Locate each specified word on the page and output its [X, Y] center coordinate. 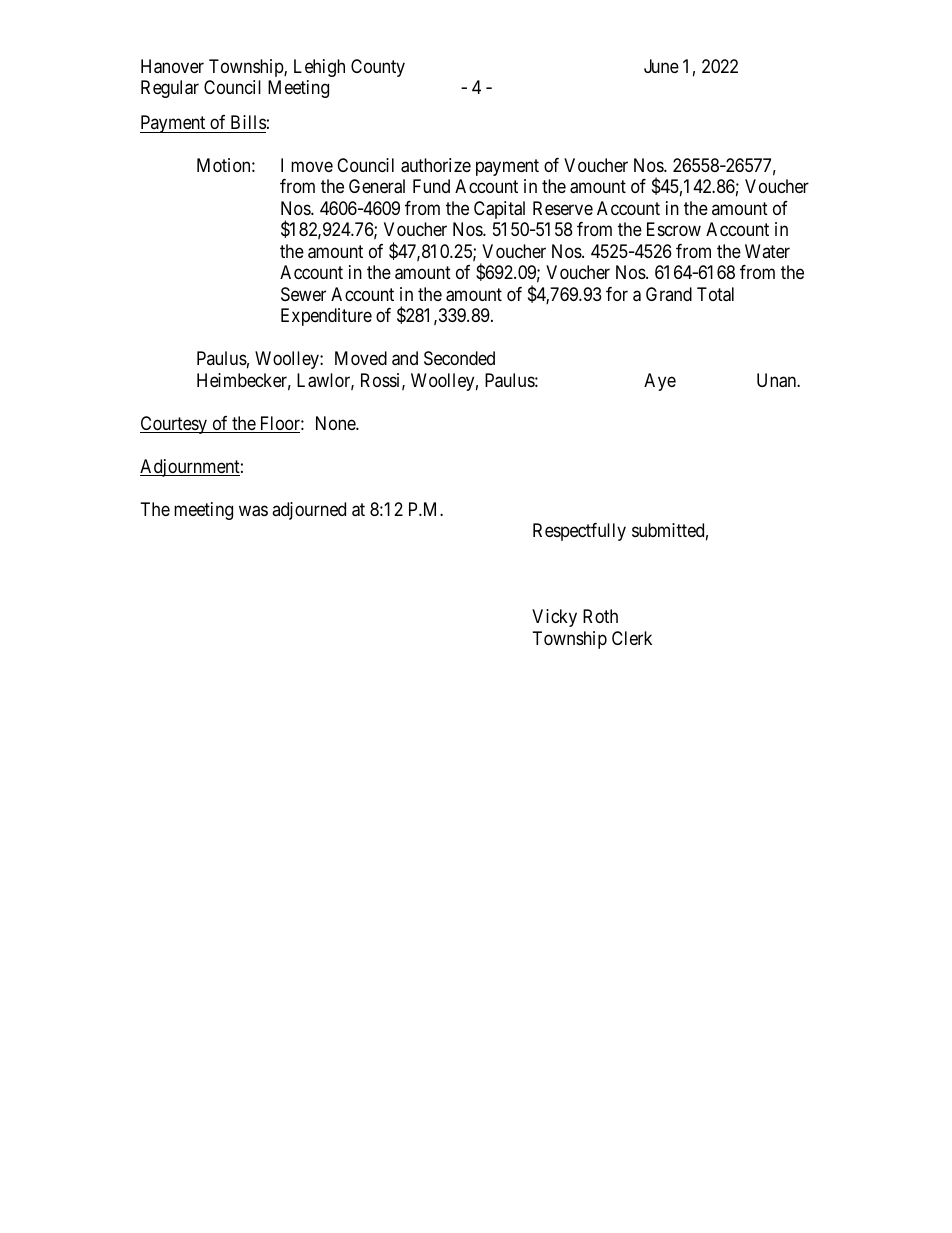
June [661, 66]
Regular [170, 89]
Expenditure [326, 317]
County [378, 68]
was [253, 511]
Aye [660, 382]
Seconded [459, 358]
